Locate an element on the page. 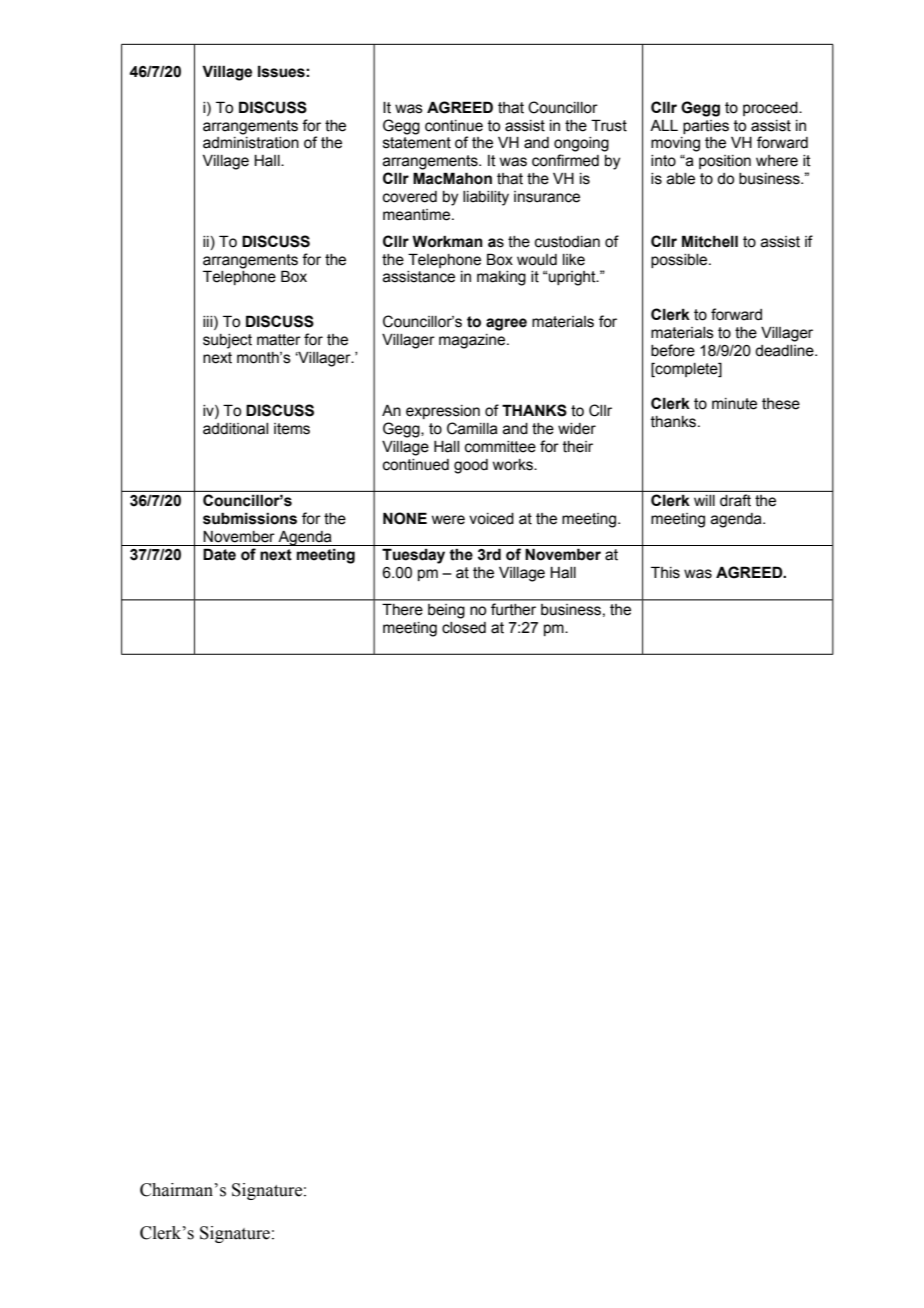  magazine is located at coordinates (473, 341).
